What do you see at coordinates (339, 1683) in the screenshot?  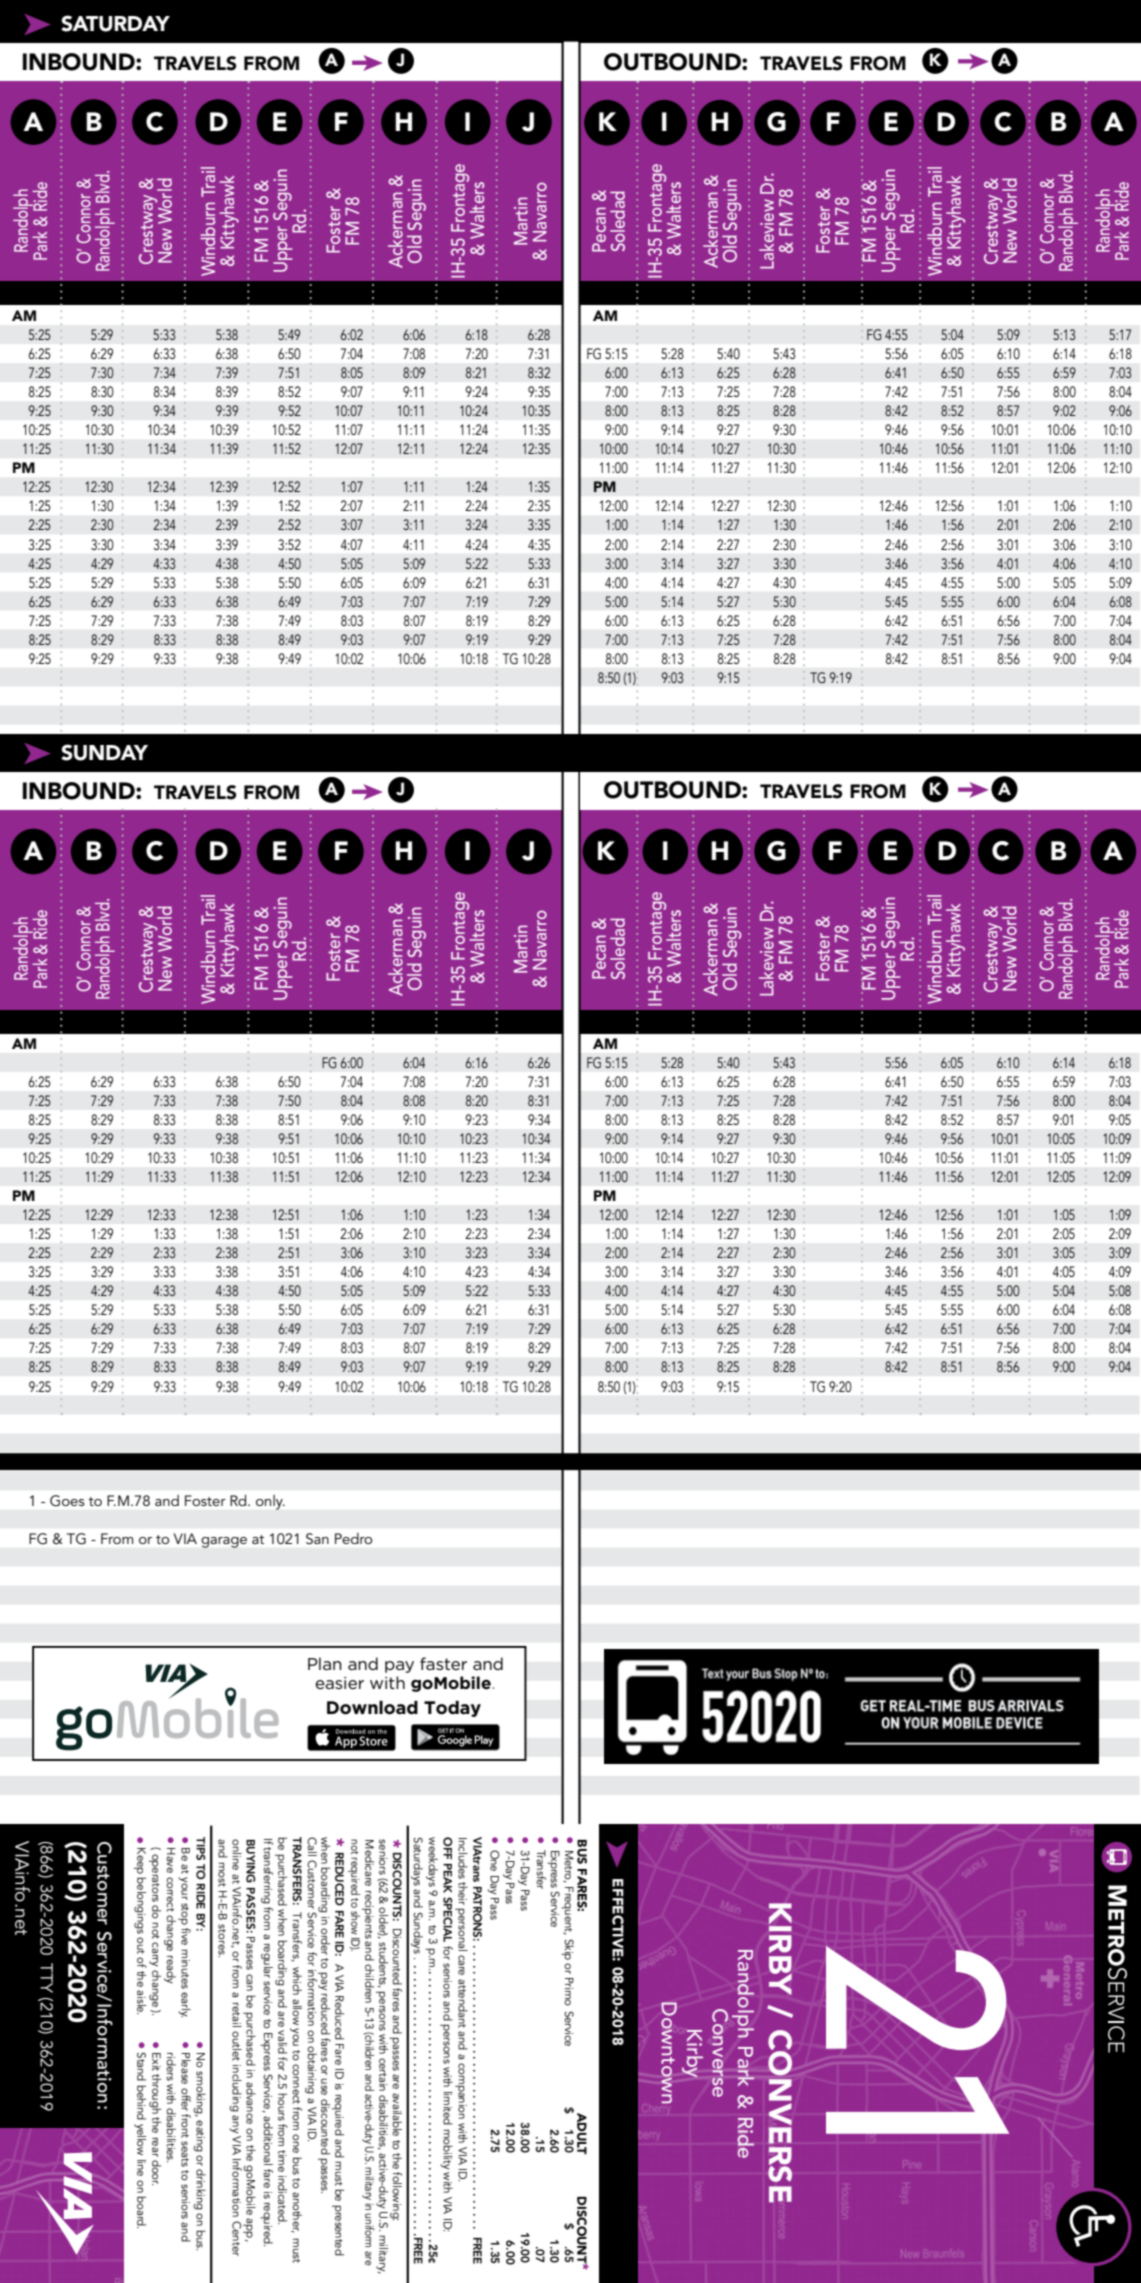 I see `easier` at bounding box center [339, 1683].
